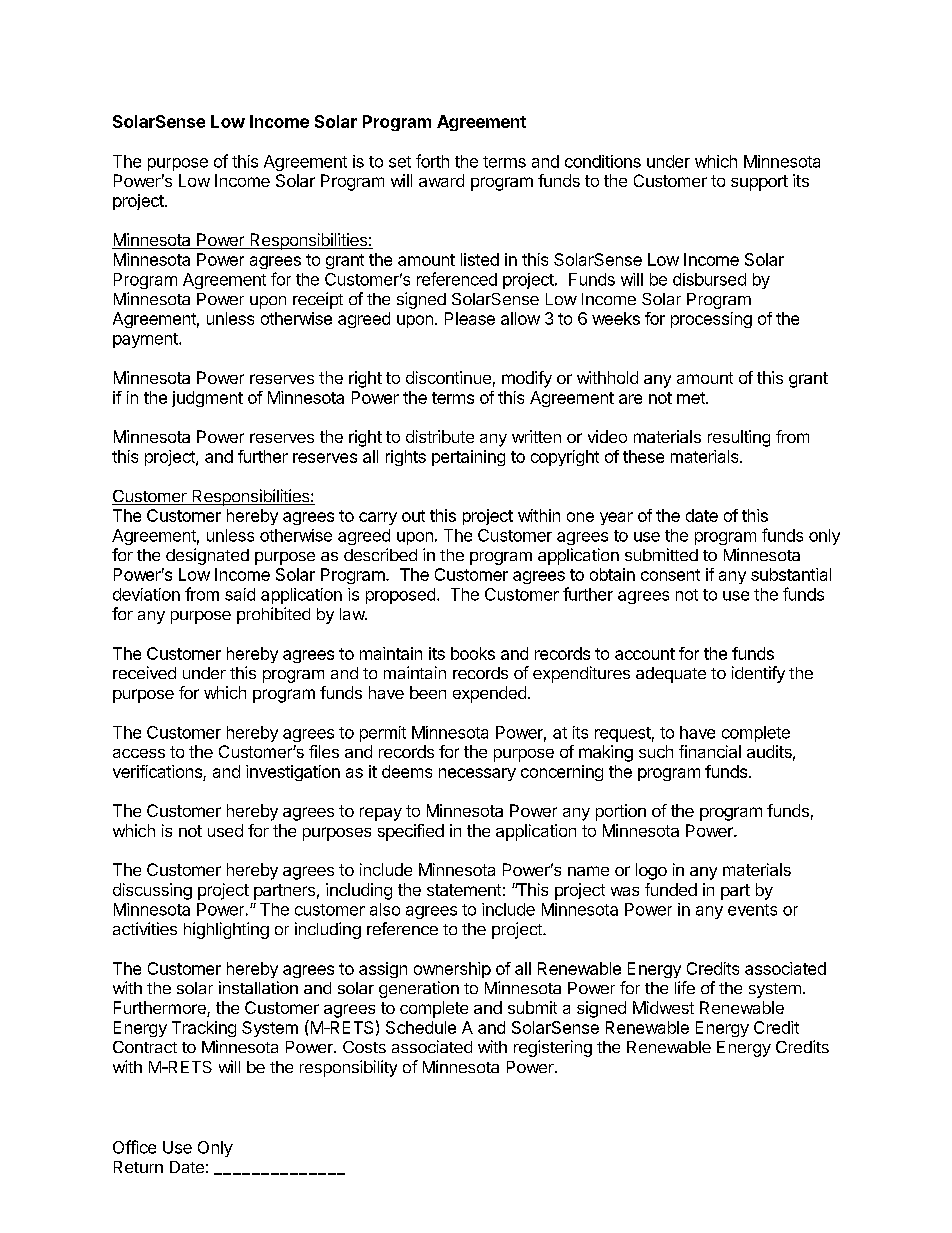  I want to click on support, so click(759, 183).
